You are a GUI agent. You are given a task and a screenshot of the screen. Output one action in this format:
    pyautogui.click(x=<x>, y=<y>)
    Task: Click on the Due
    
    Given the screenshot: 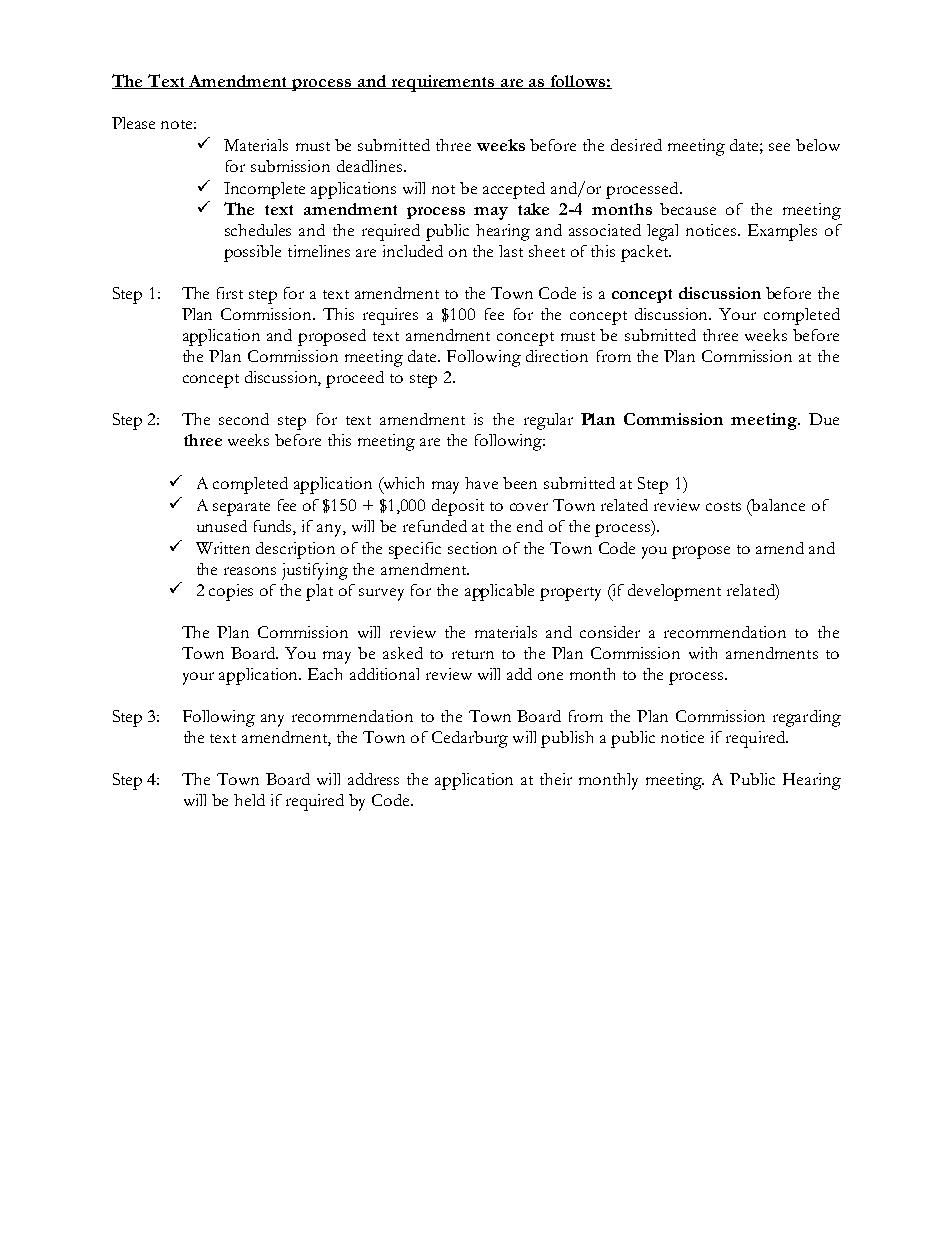 What is the action you would take?
    pyautogui.click(x=824, y=419)
